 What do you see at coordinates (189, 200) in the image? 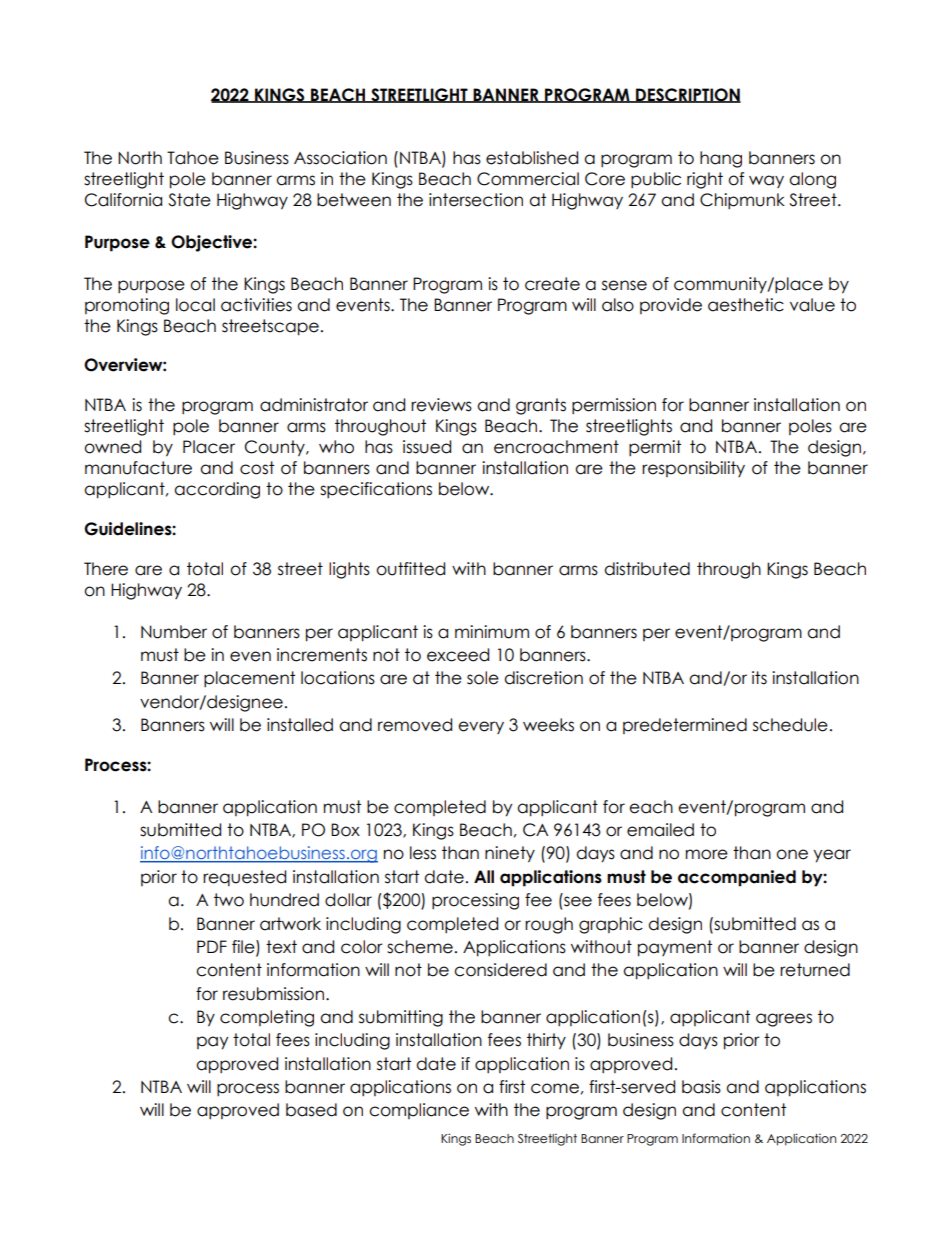
I see `State` at bounding box center [189, 200].
